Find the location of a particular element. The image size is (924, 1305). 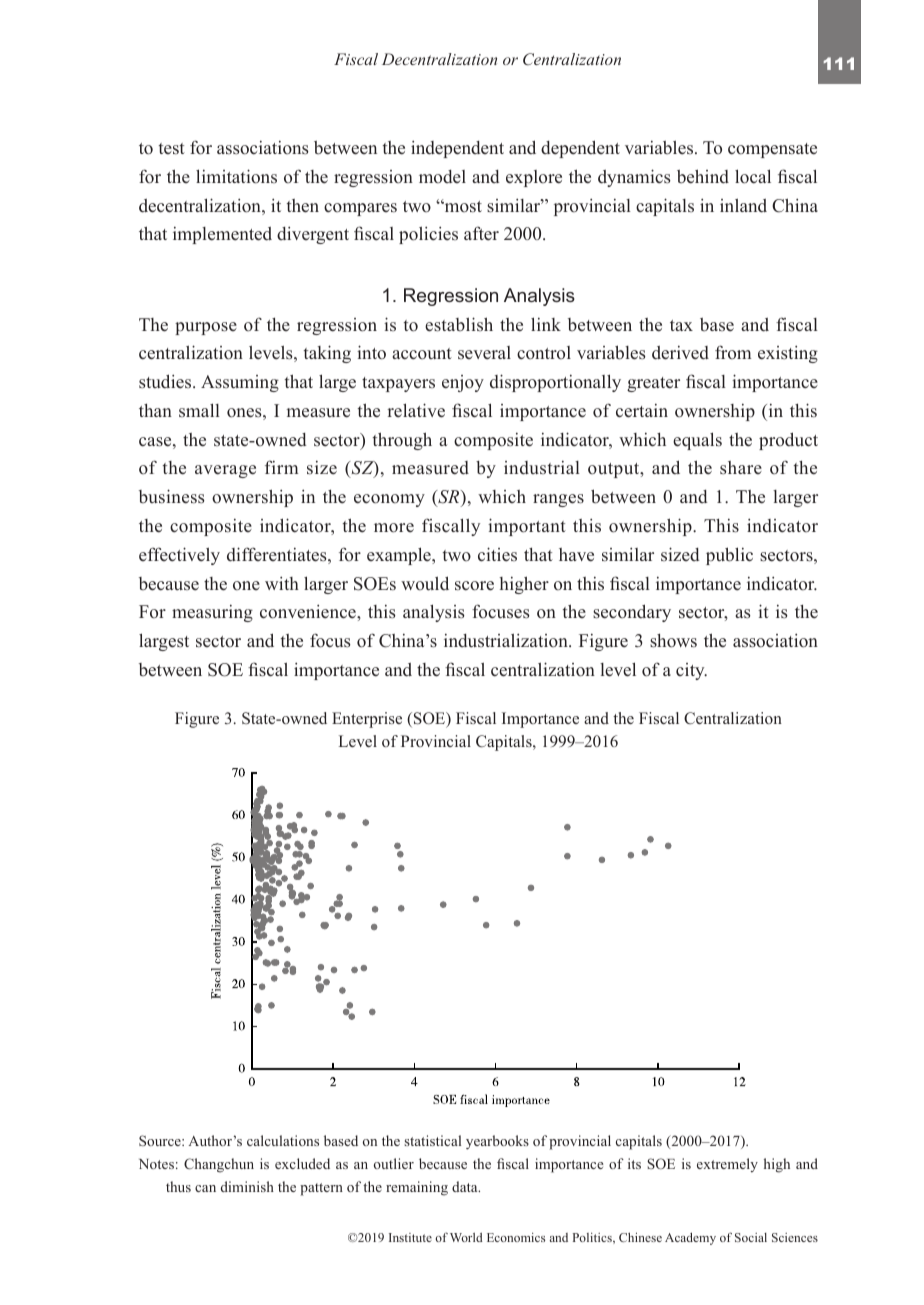

limitations is located at coordinates (236, 176).
